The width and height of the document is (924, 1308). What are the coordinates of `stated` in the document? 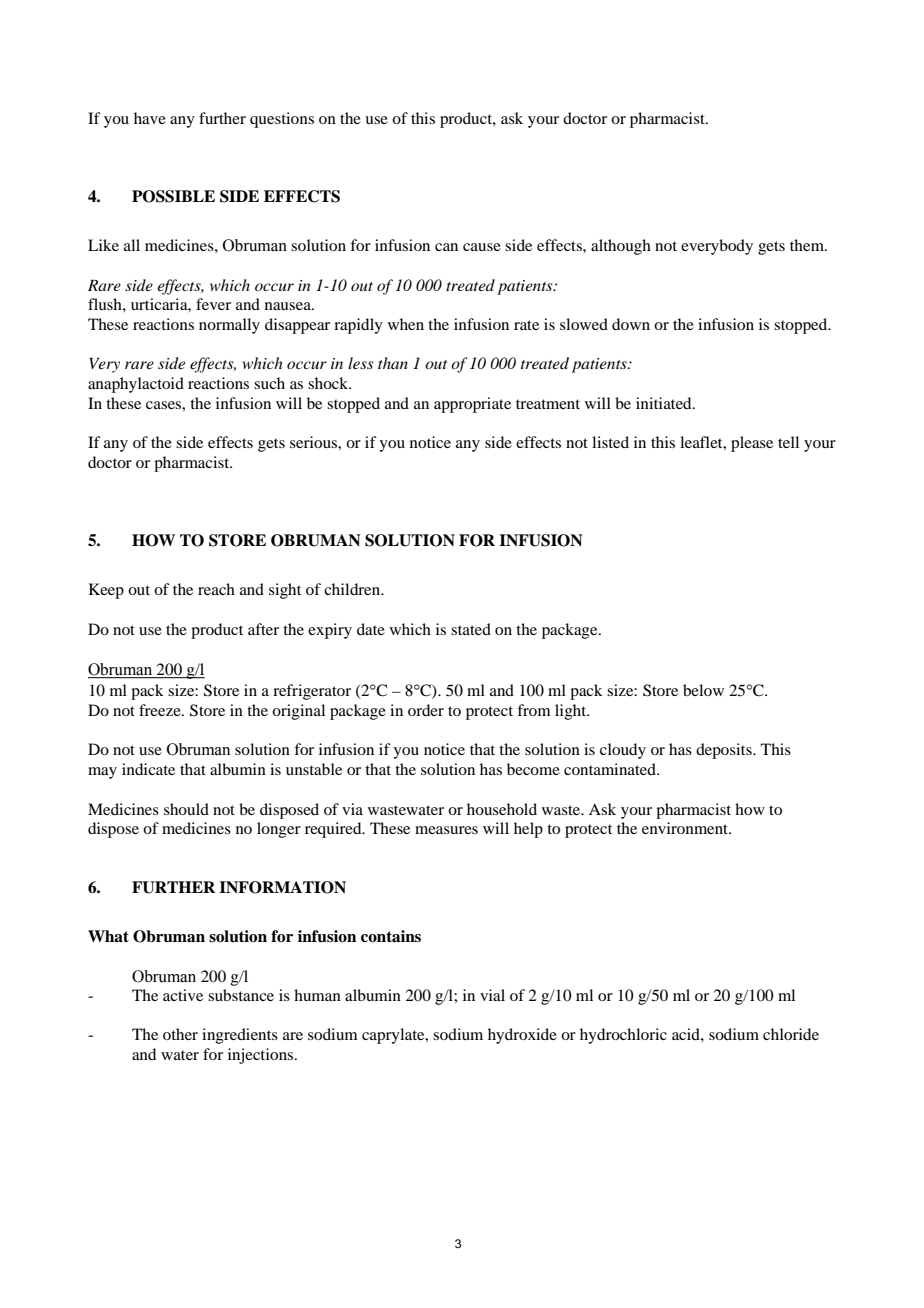 It's located at (471, 629).
